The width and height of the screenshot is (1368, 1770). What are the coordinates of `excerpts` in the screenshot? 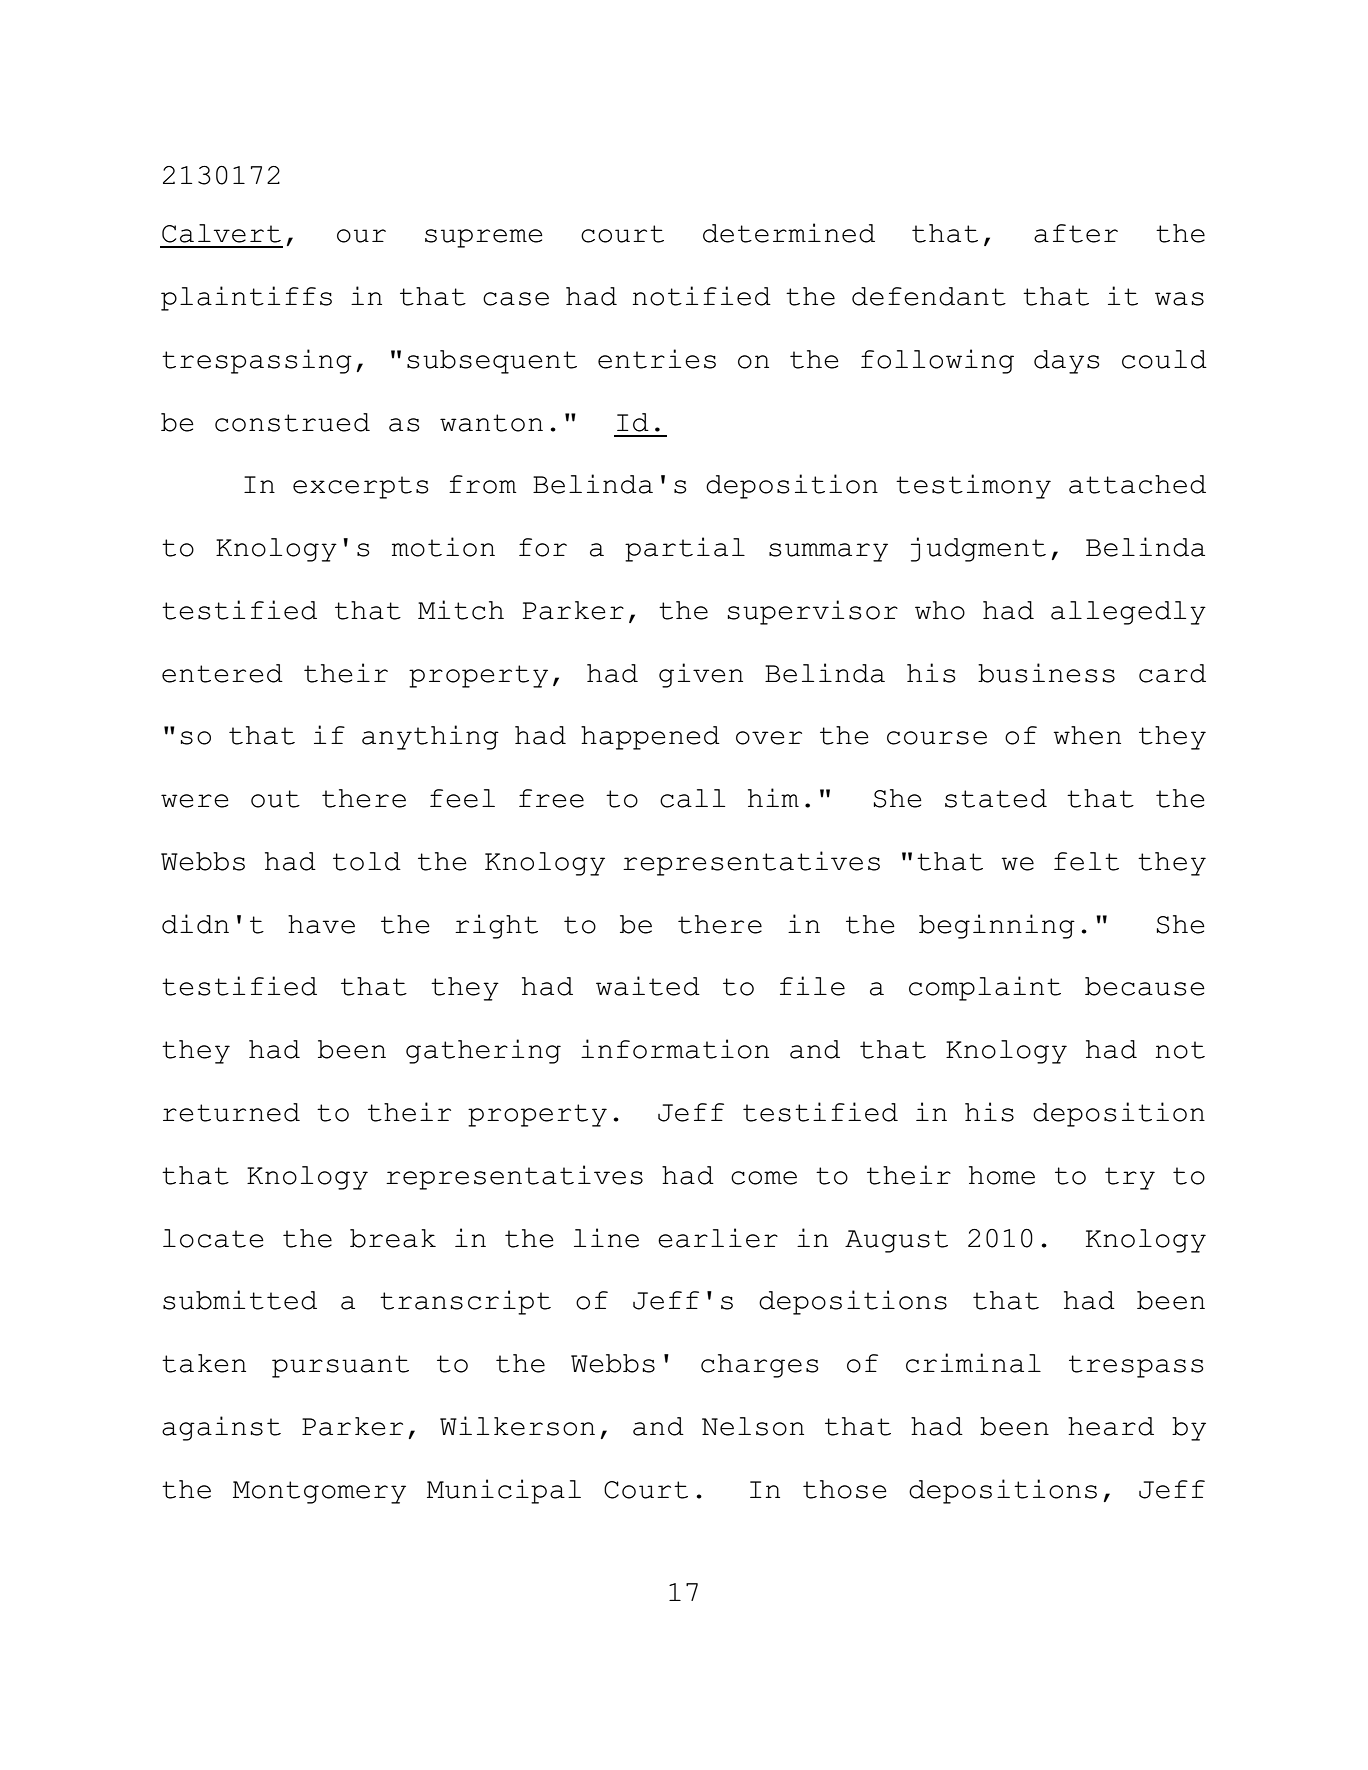 It's located at (361, 487).
